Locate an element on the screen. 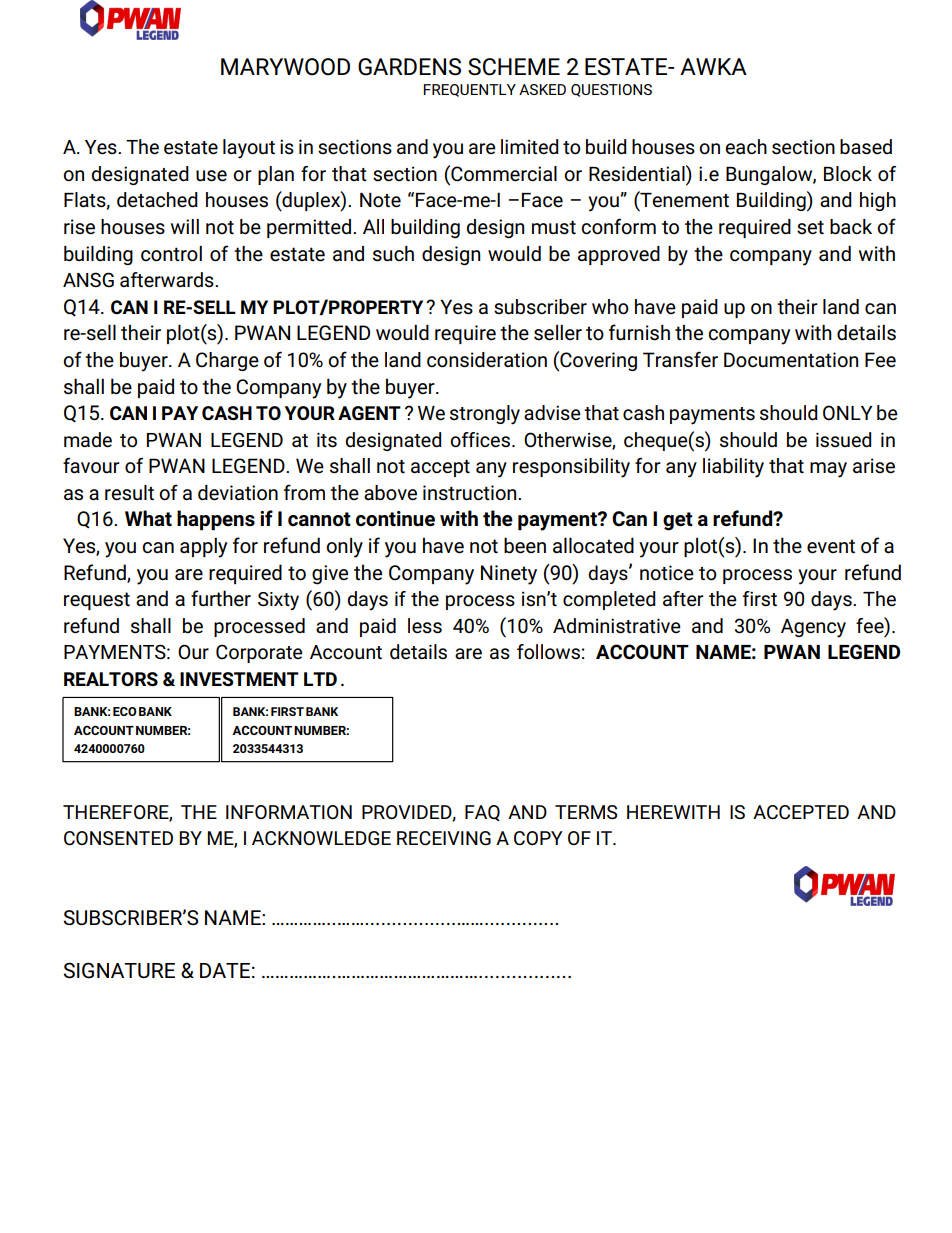 The width and height of the screenshot is (952, 1233). event is located at coordinates (831, 546).
